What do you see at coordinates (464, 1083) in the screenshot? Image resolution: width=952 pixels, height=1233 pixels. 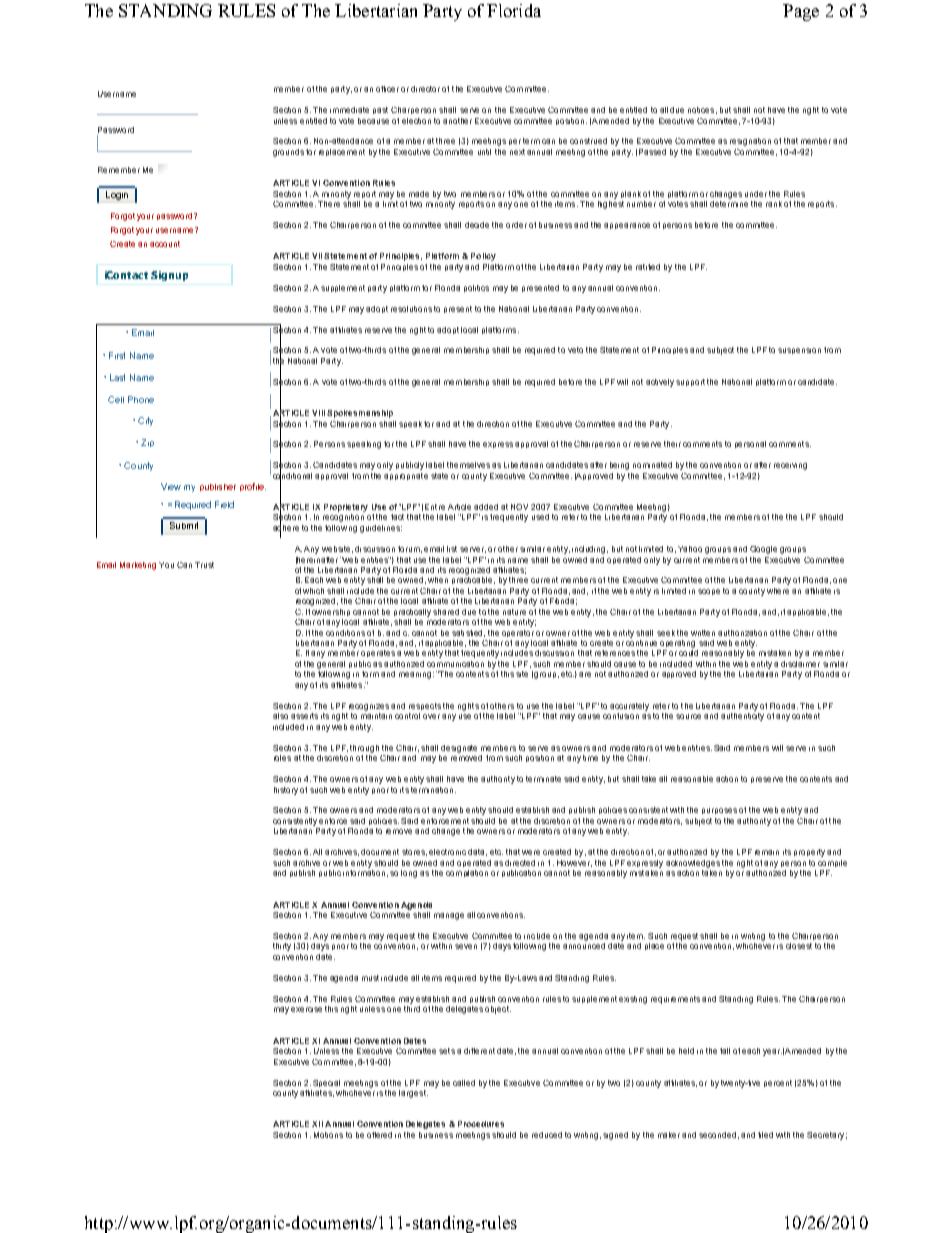 I see `called` at bounding box center [464, 1083].
